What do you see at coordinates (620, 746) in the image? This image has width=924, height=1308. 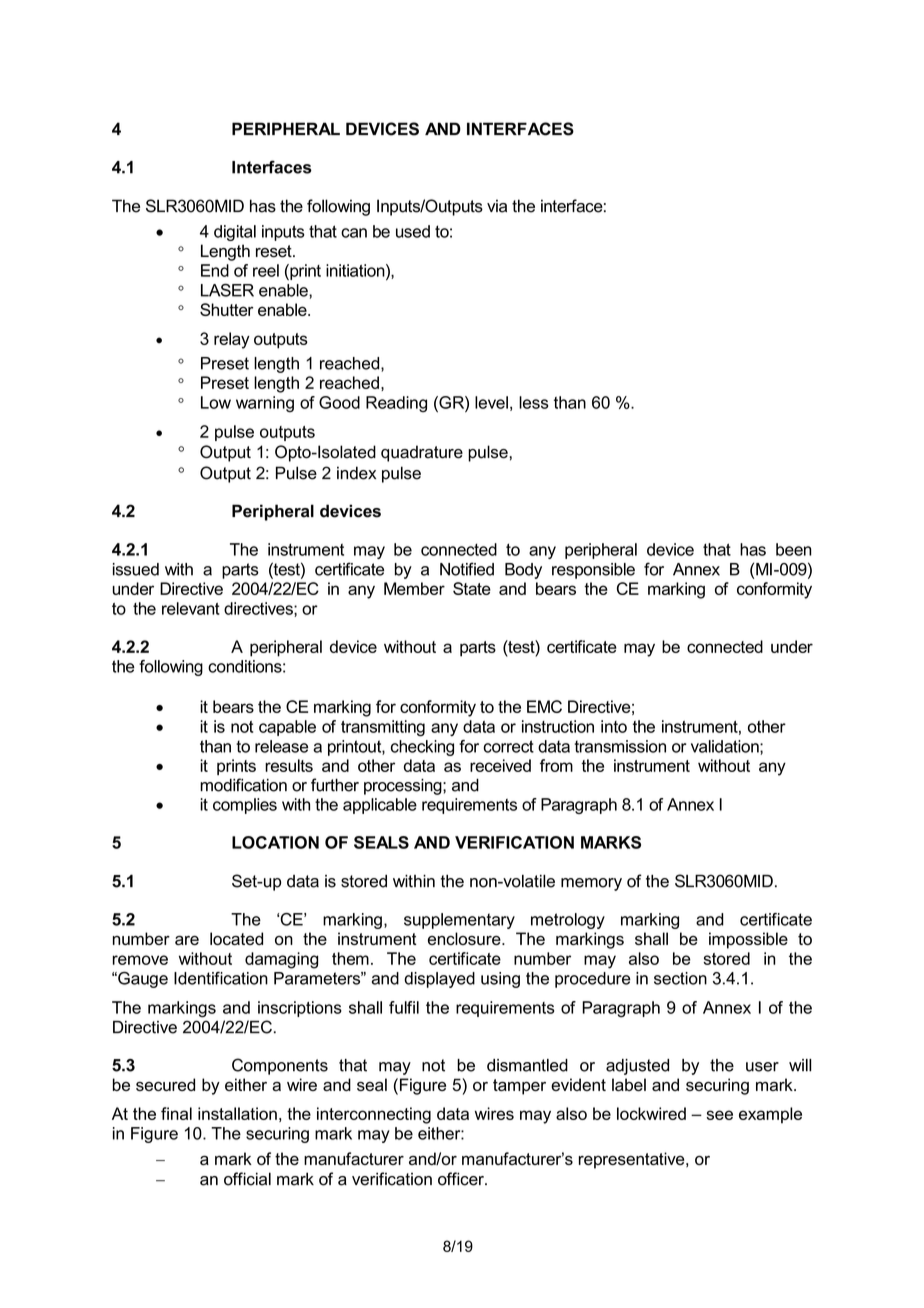 I see `transmission` at bounding box center [620, 746].
